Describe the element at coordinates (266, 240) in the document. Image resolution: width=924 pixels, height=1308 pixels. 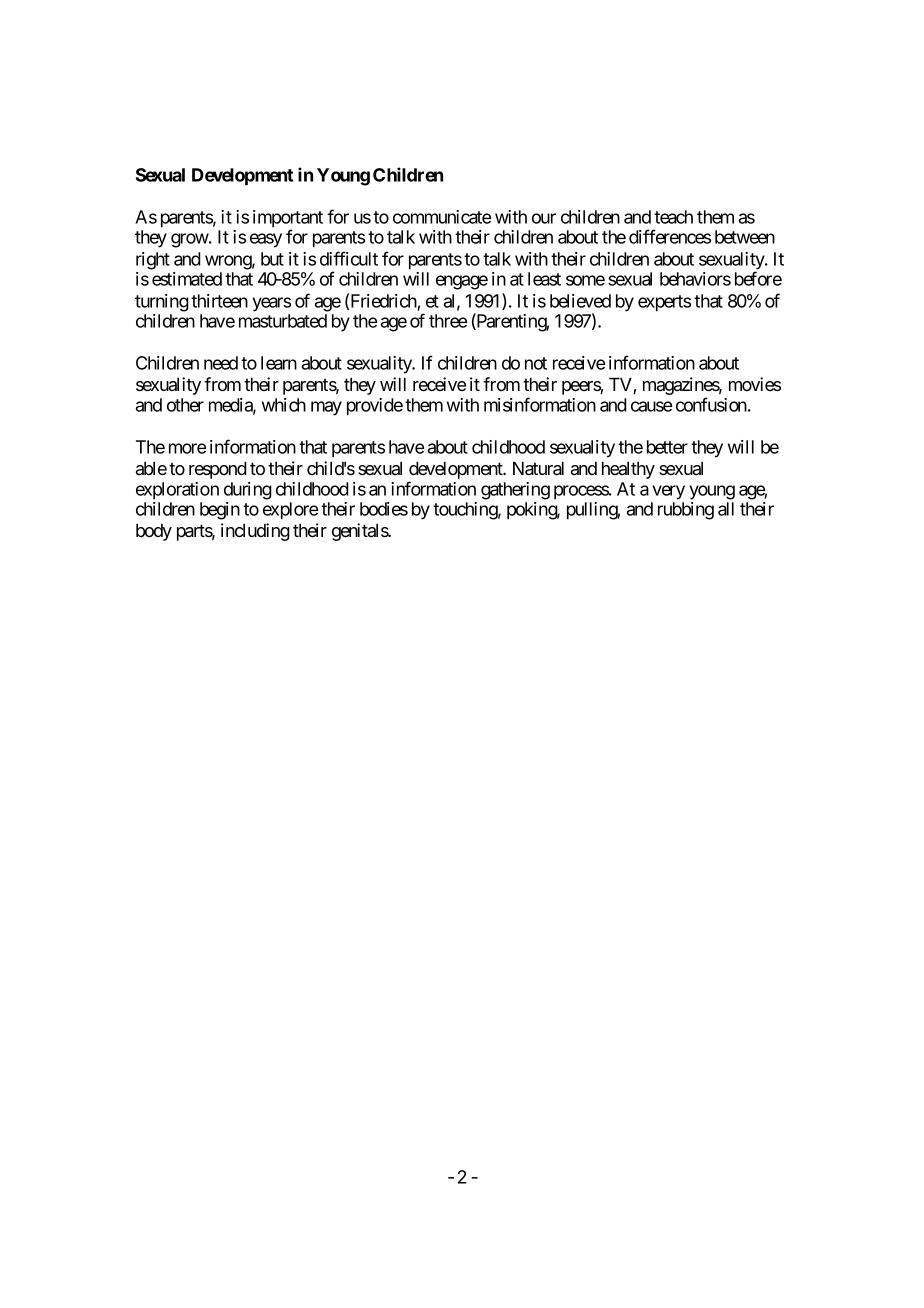
I see `easy` at that location.
